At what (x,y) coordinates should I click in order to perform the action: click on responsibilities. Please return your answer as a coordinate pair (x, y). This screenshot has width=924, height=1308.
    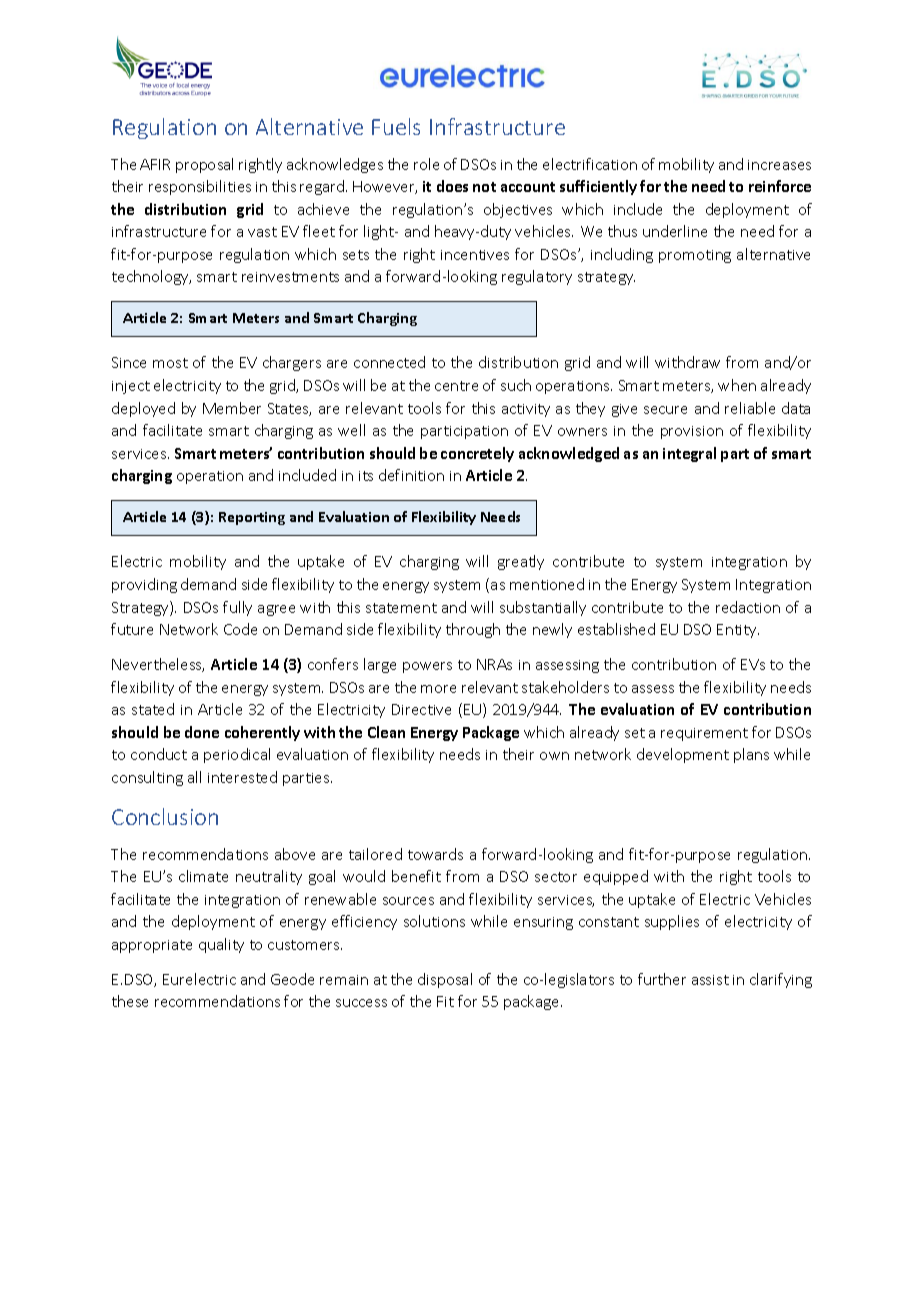
    Looking at the image, I should click on (200, 187).
